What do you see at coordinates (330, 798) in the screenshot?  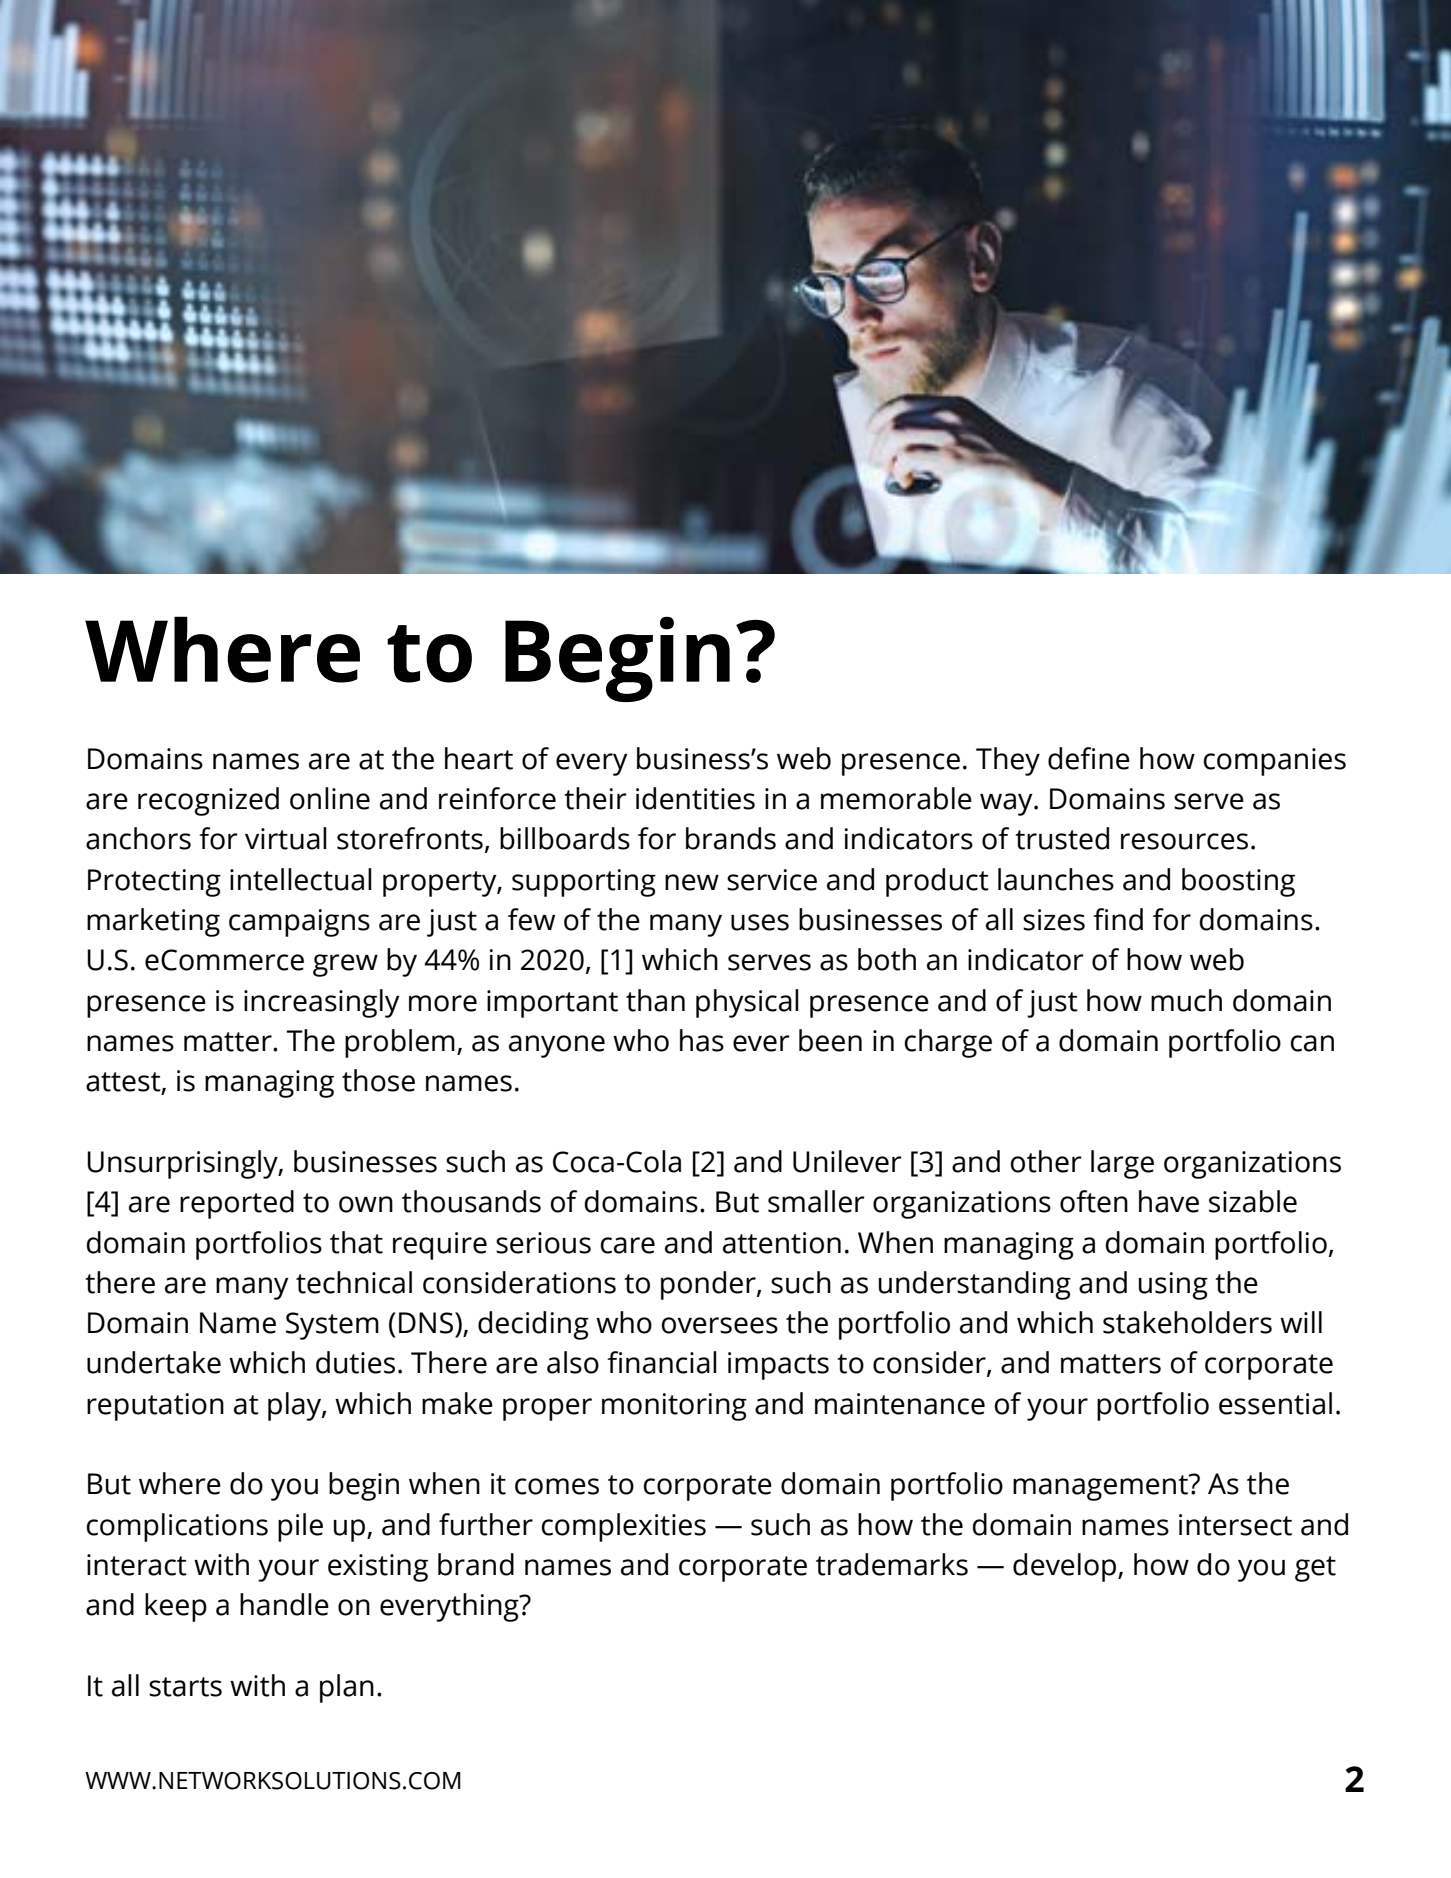 I see `online` at bounding box center [330, 798].
